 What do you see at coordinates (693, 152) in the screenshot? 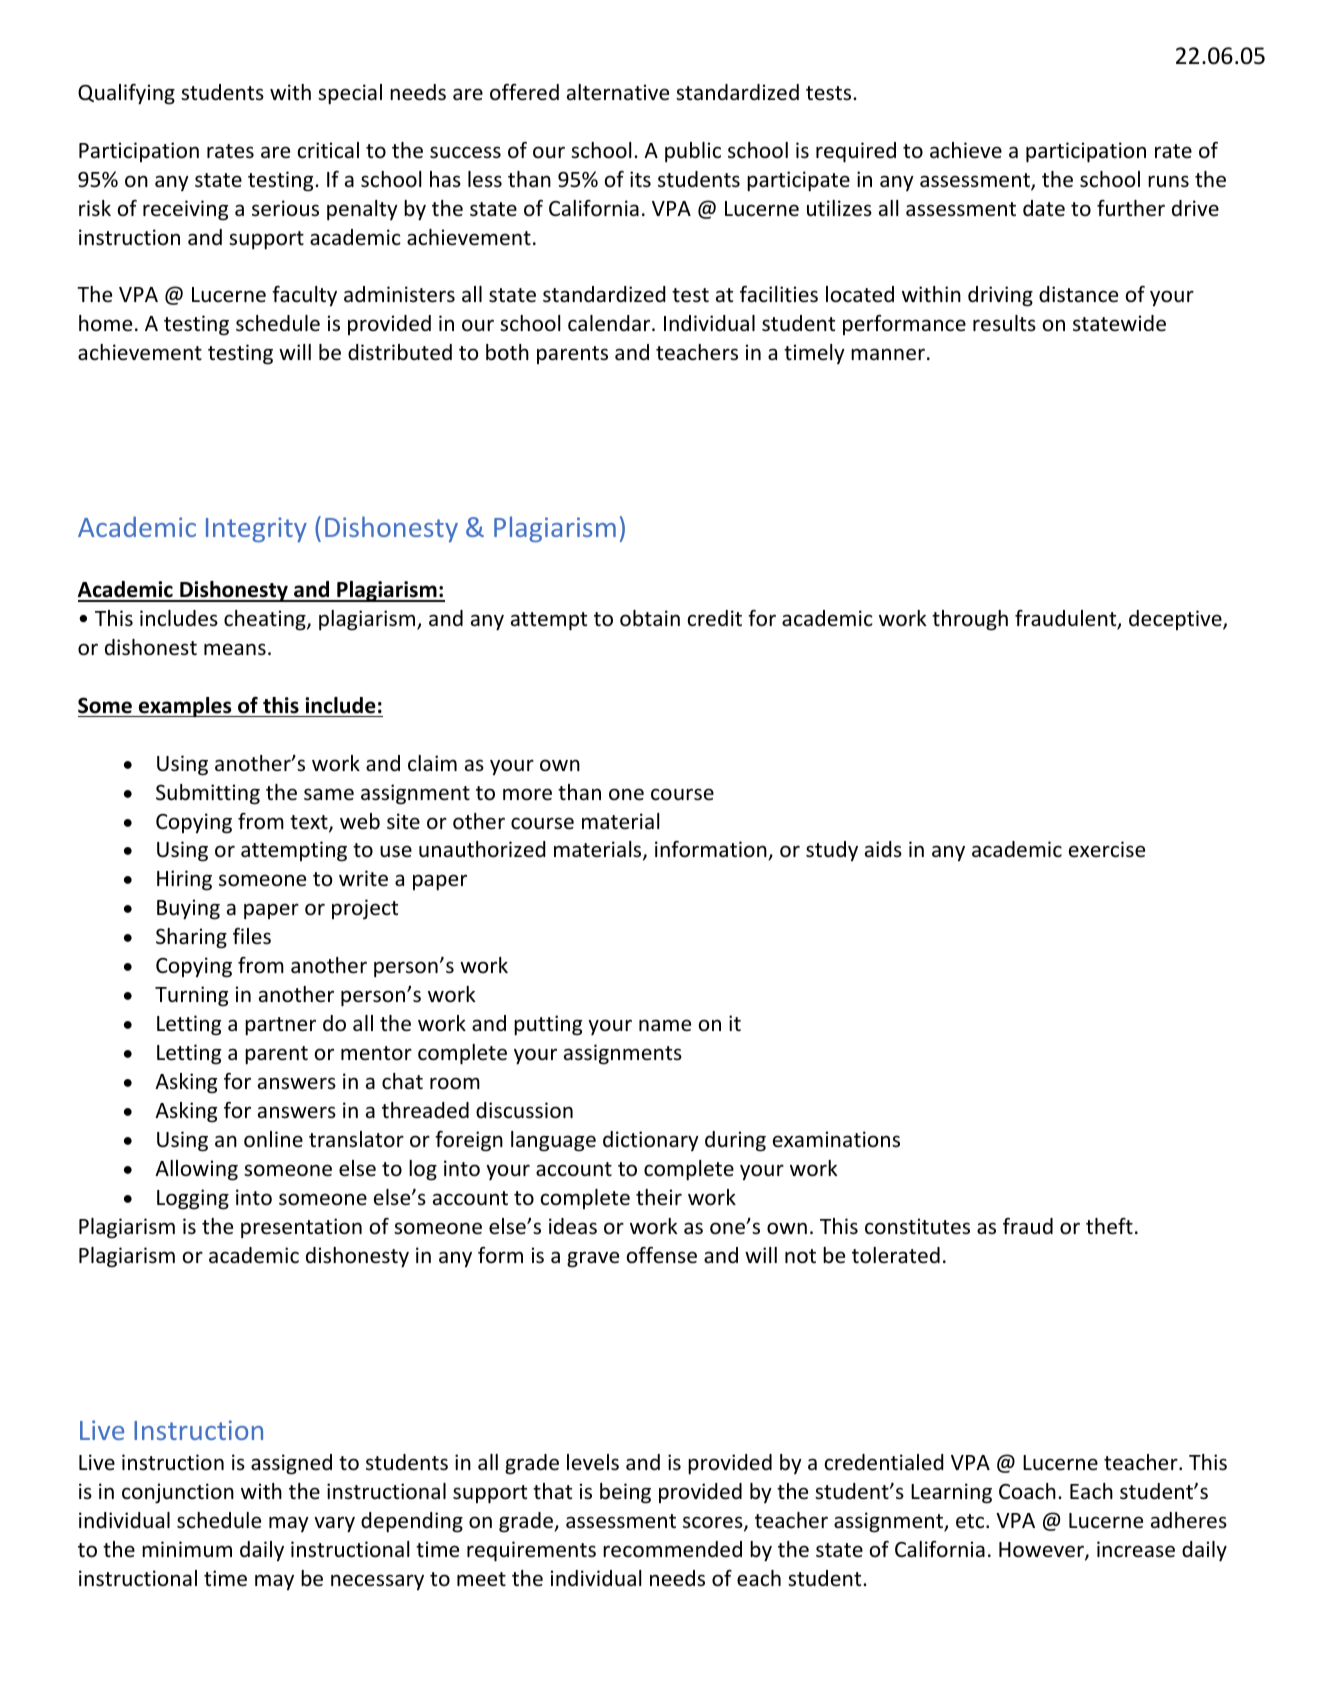
I see `public` at bounding box center [693, 152].
